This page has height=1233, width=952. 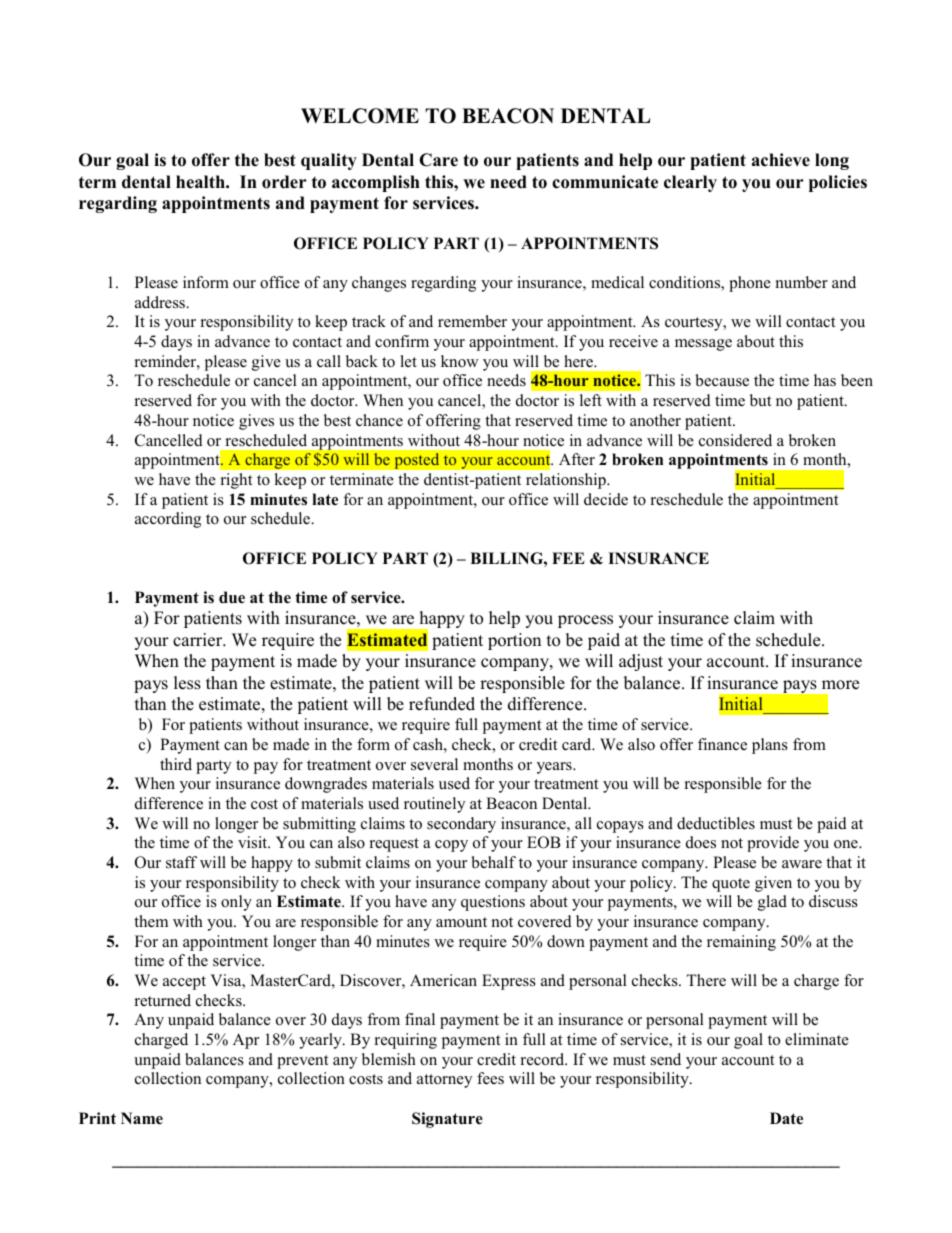 I want to click on fees, so click(x=490, y=1078).
